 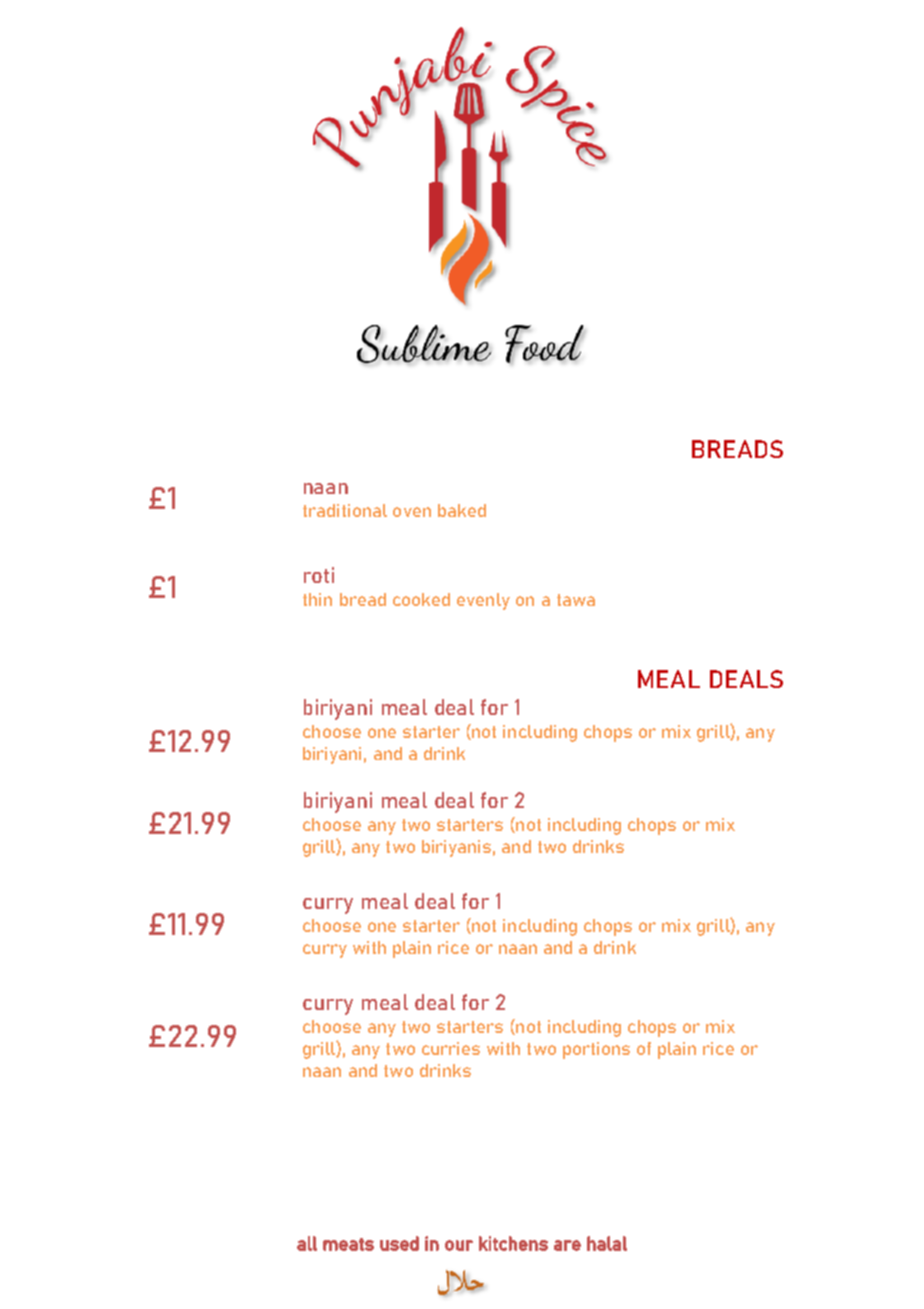 What do you see at coordinates (607, 1243) in the page?
I see `halal` at bounding box center [607, 1243].
